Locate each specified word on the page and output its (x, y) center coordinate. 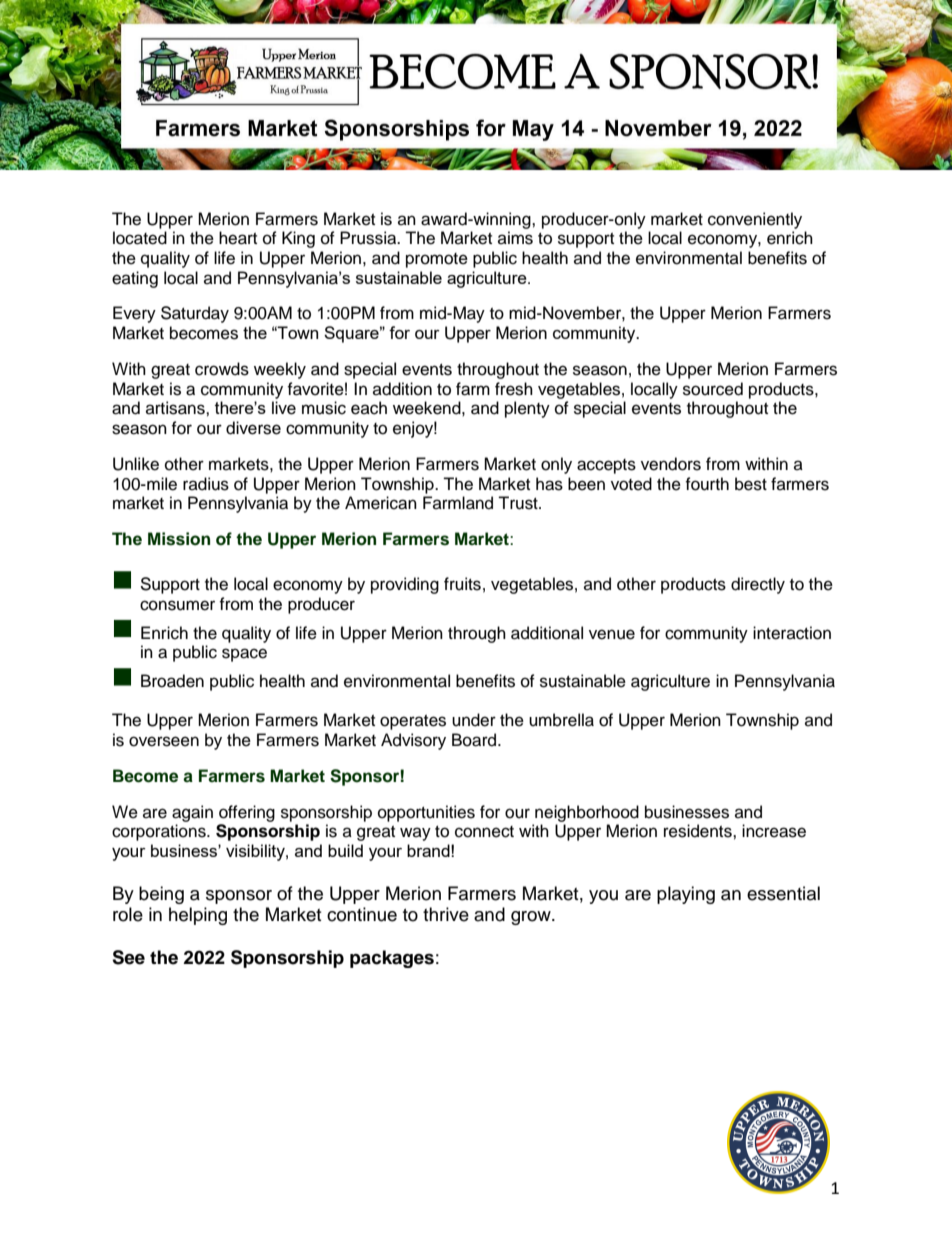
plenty (527, 409)
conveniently (755, 220)
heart (238, 238)
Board (475, 740)
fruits (462, 584)
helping (198, 916)
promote (437, 260)
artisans (176, 408)
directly (758, 585)
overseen (164, 741)
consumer (177, 605)
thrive (446, 914)
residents (699, 831)
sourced (713, 389)
